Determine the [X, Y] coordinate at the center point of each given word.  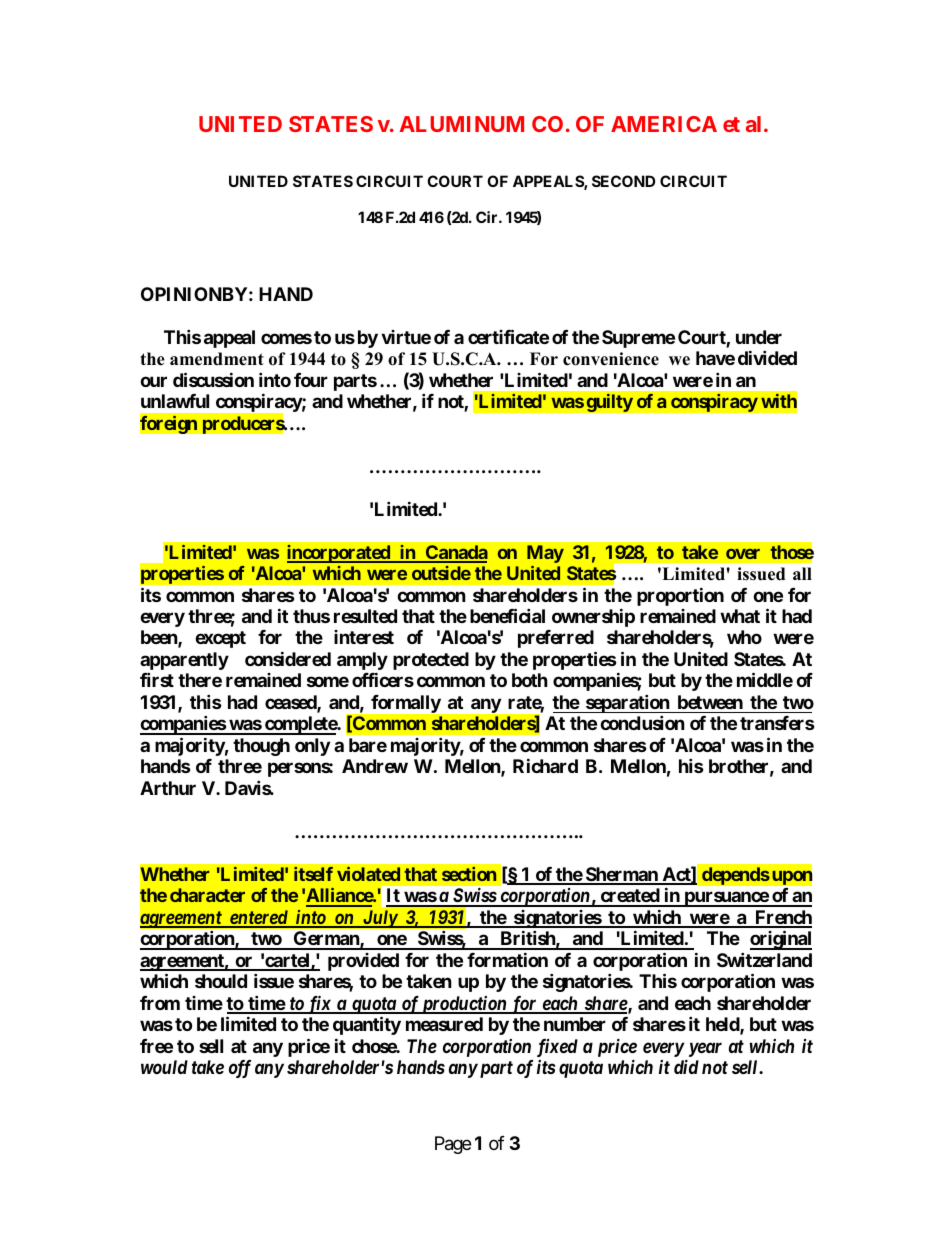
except [220, 639]
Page [453, 1145]
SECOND [623, 181]
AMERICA [664, 124]
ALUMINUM [461, 124]
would [164, 1067]
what [740, 616]
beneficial [507, 615]
